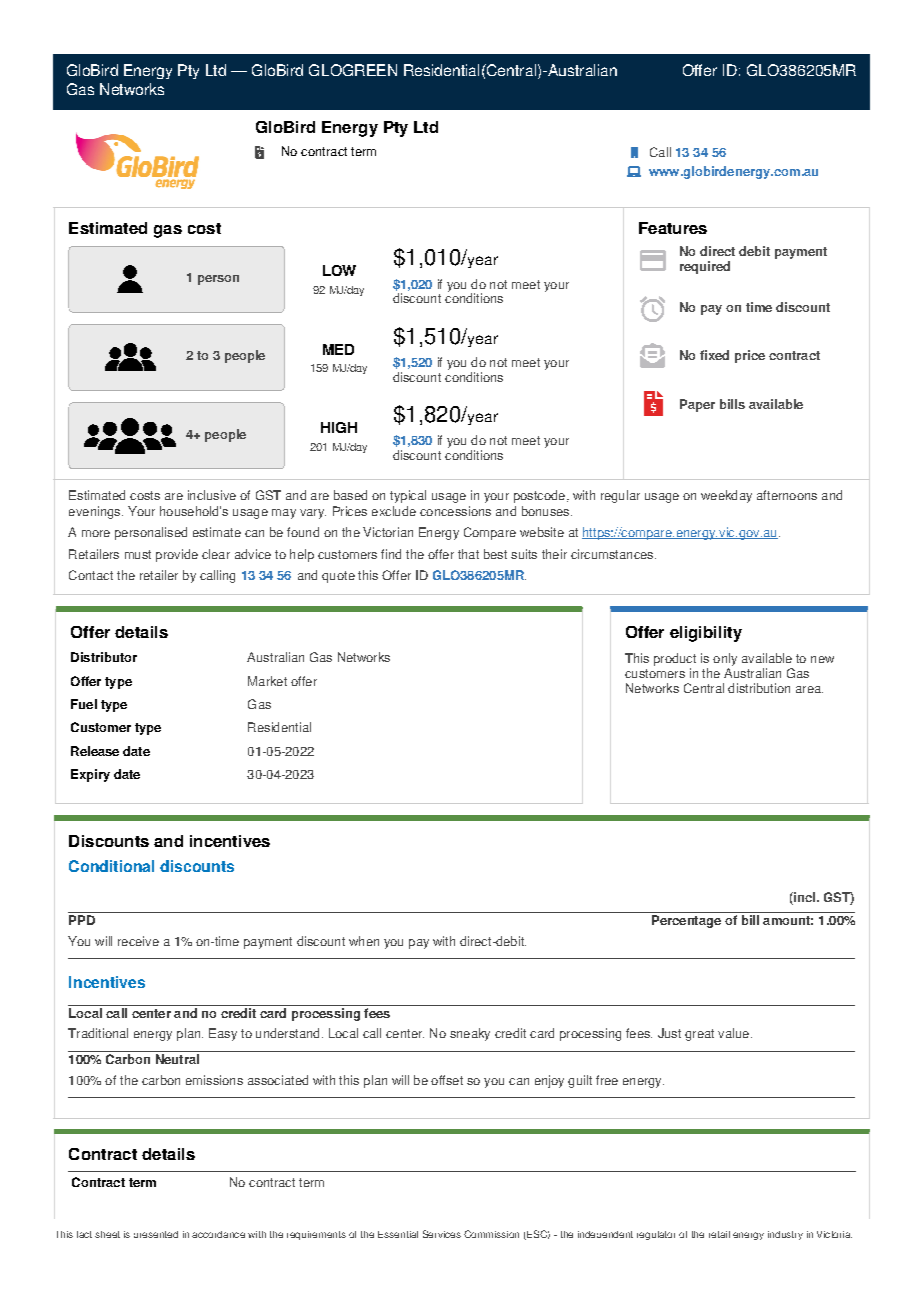  What do you see at coordinates (338, 349) in the image?
I see `MED` at bounding box center [338, 349].
